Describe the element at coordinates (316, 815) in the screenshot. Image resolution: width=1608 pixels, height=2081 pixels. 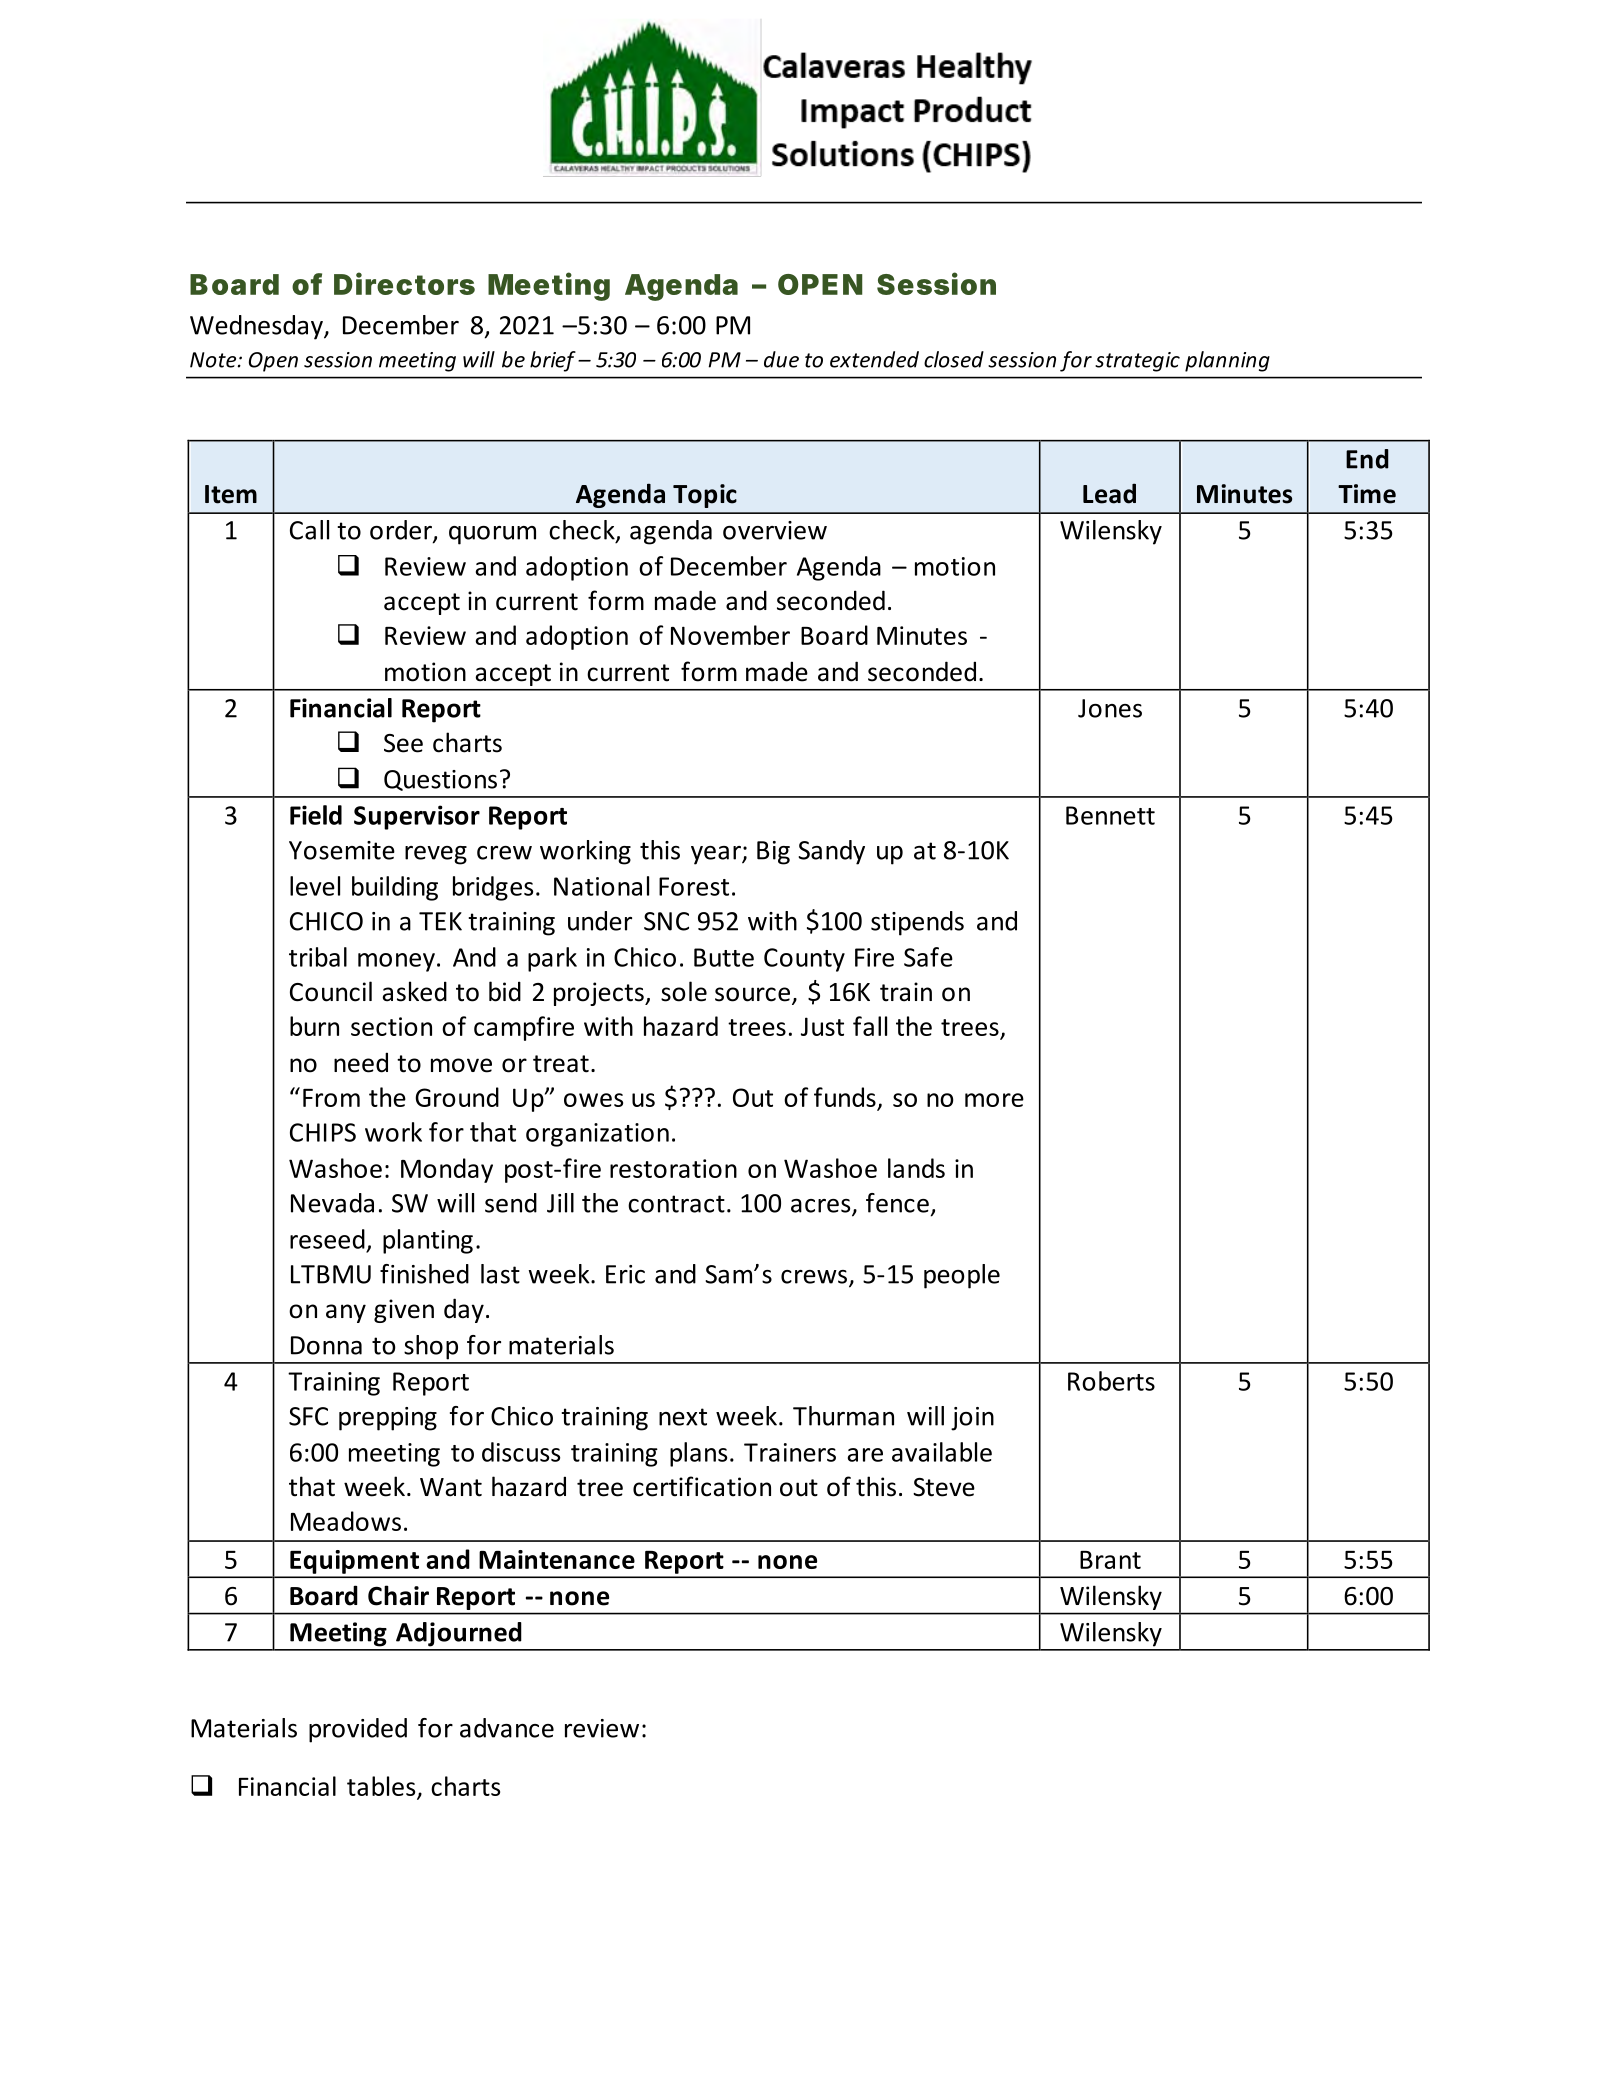
I see `Field` at that location.
